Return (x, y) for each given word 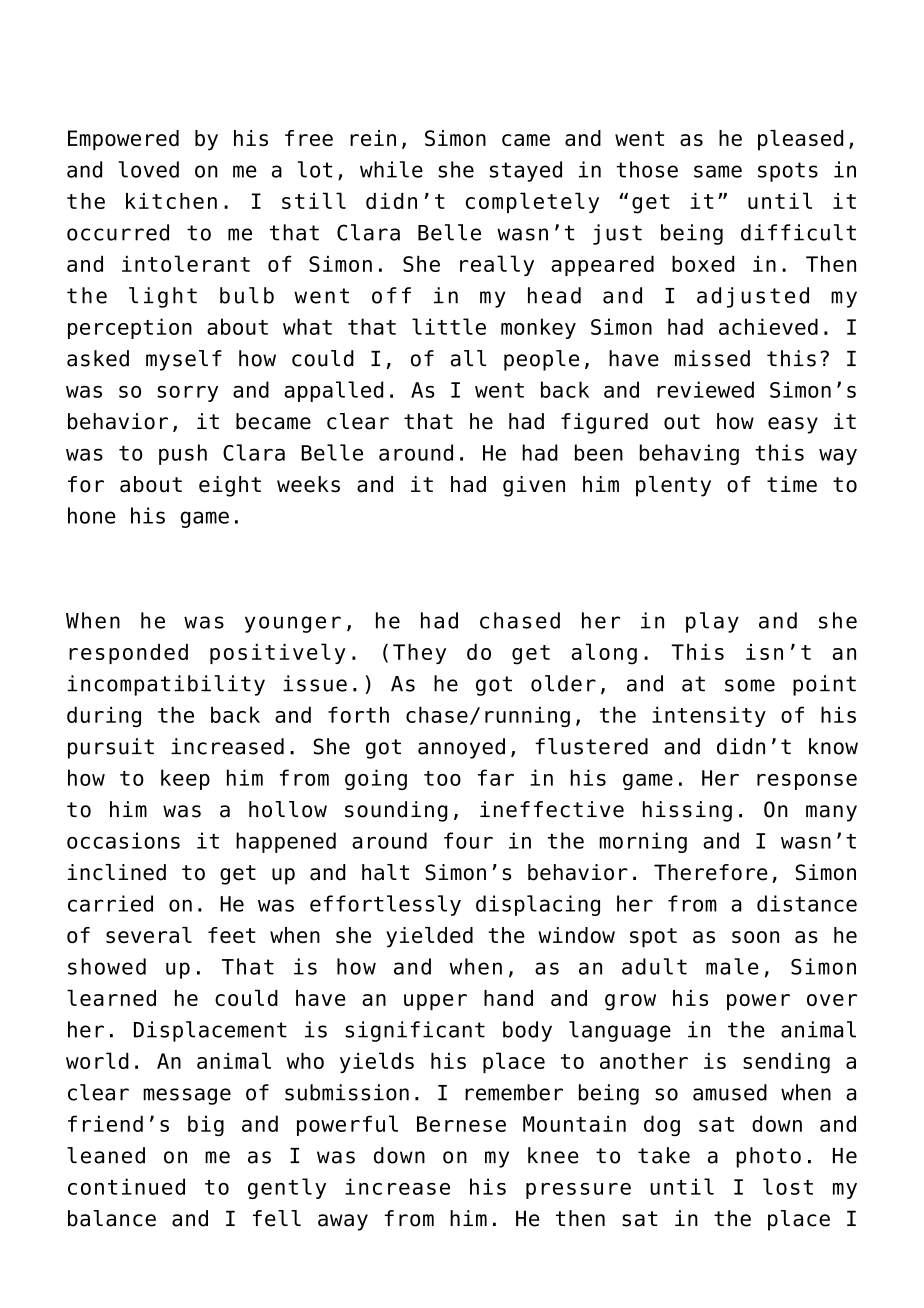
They (419, 654)
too (442, 778)
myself (184, 360)
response (807, 782)
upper (435, 1002)
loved (149, 169)
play (712, 622)
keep (185, 779)
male (732, 966)
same (718, 171)
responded (128, 654)
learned (111, 997)
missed (712, 358)
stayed (526, 171)
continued (126, 1186)
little (449, 326)
